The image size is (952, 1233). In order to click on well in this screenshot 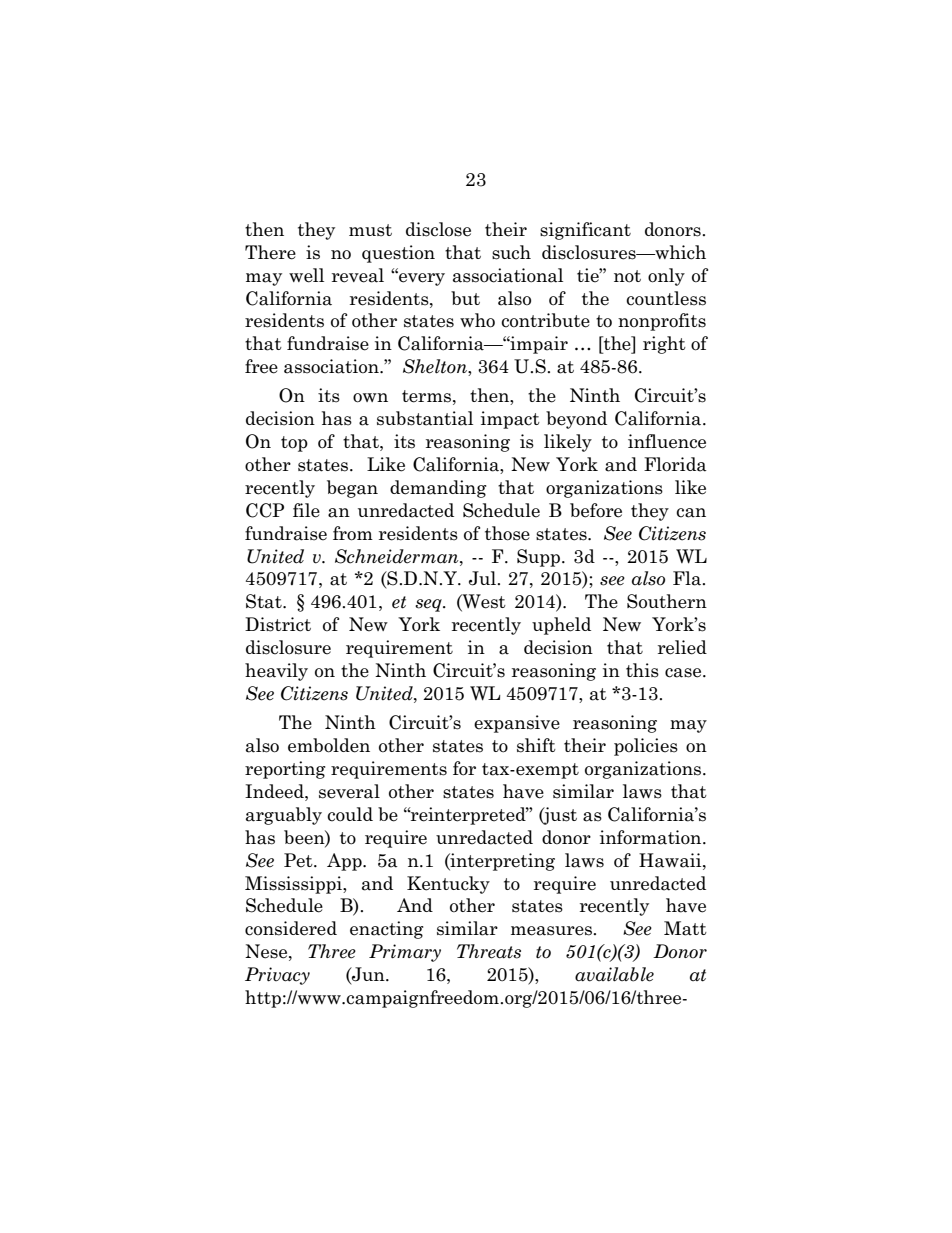, I will do `click(306, 275)`.
